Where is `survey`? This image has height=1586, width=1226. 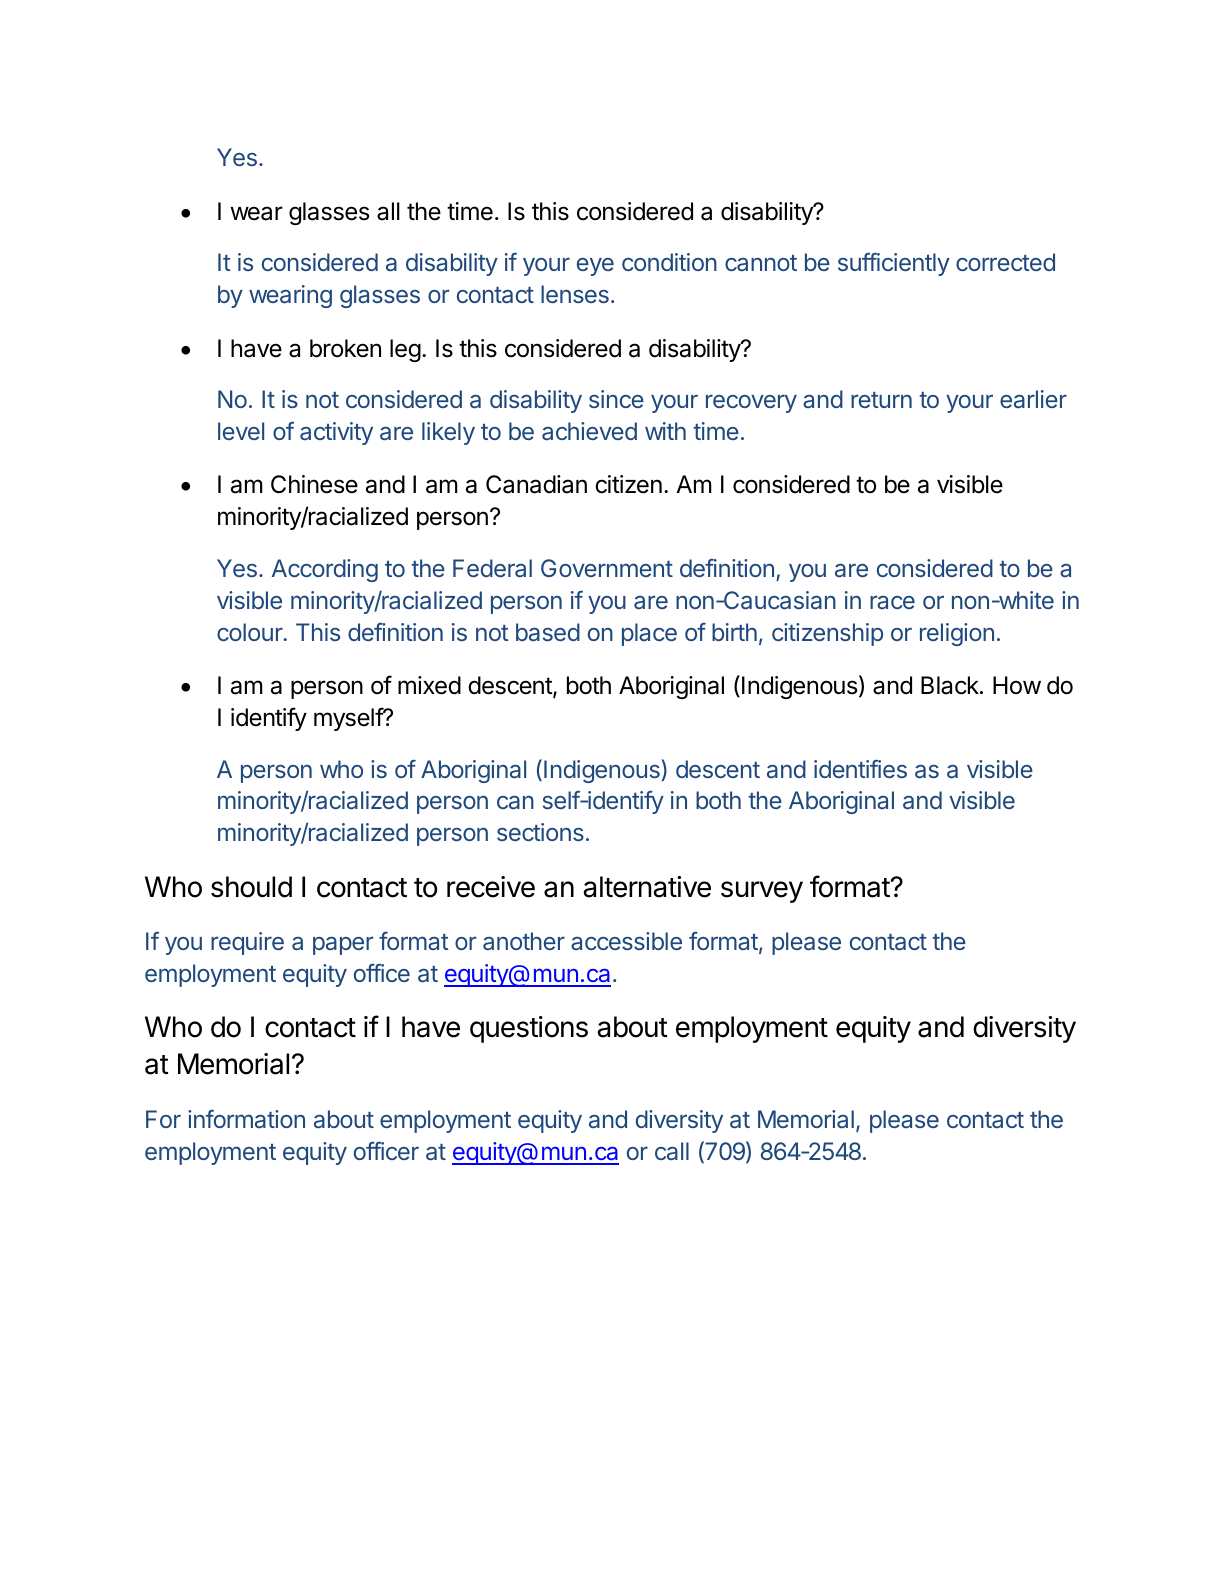 survey is located at coordinates (762, 892).
